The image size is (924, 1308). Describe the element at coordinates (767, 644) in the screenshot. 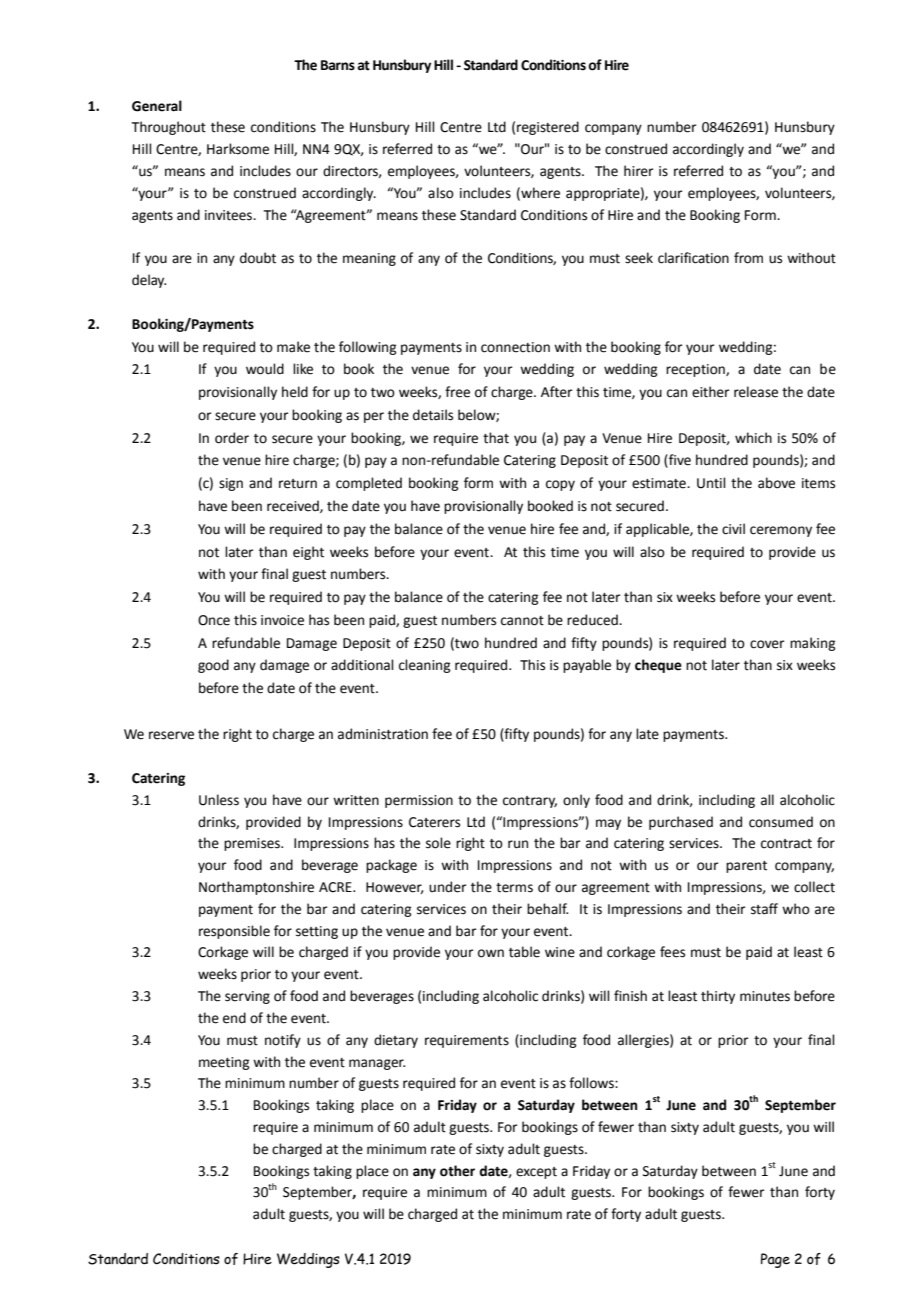

I see `cover` at that location.
